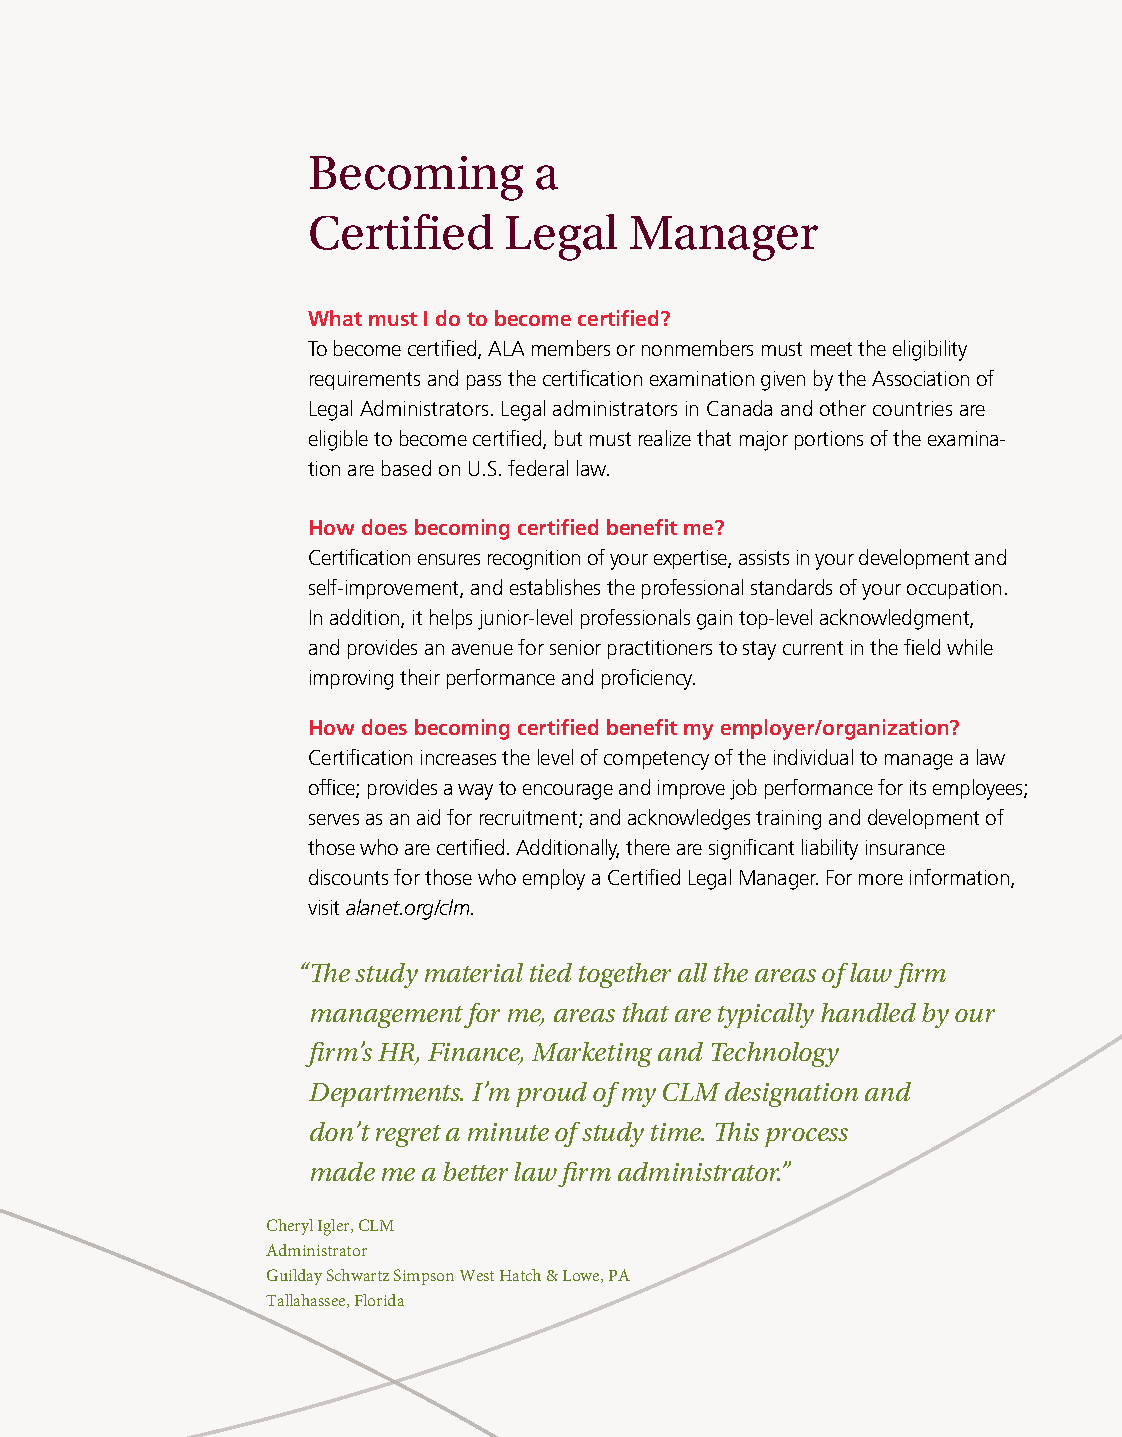 The image size is (1122, 1437). I want to click on Lowe, so click(582, 1276).
